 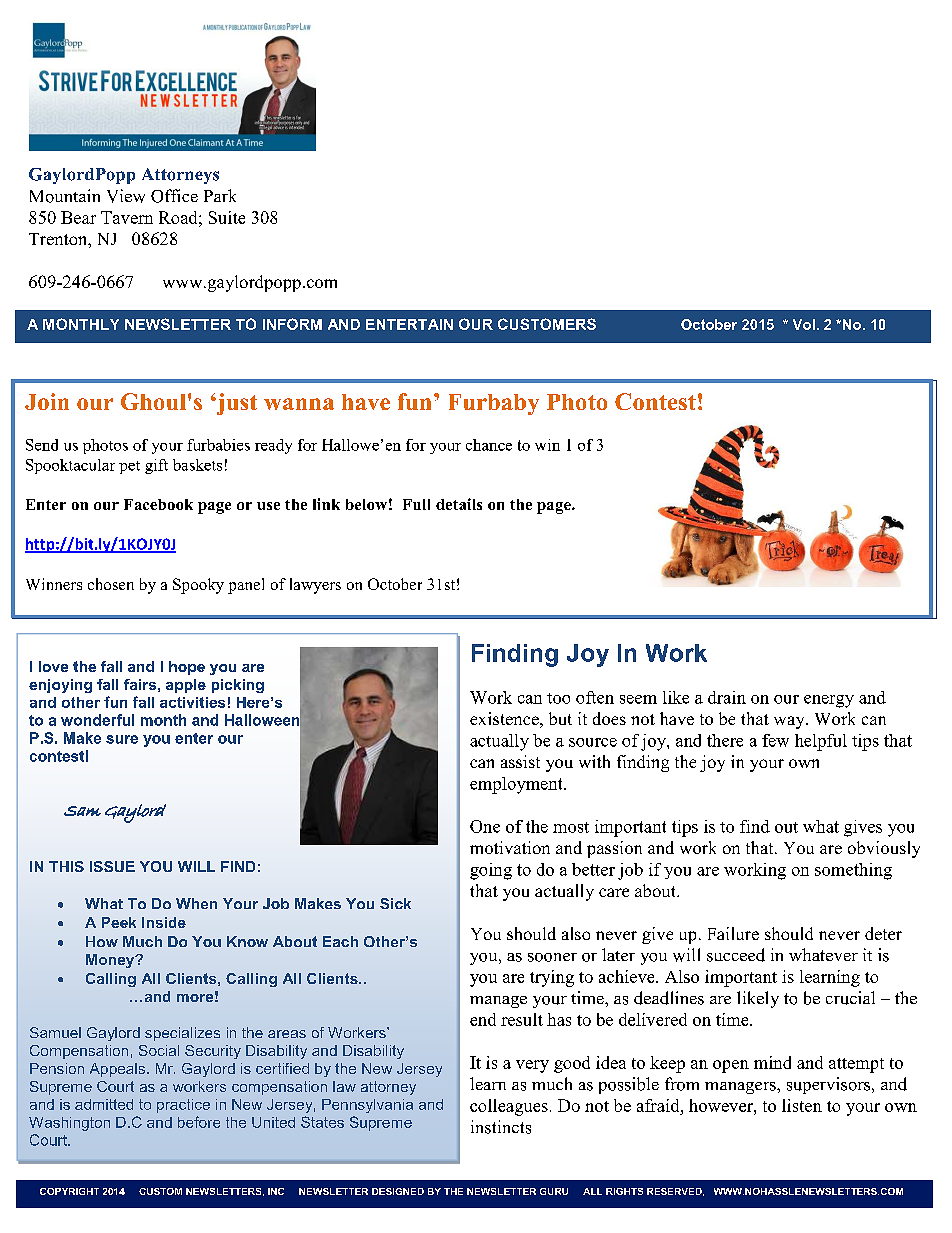 I want to click on Tavern, so click(x=127, y=217).
